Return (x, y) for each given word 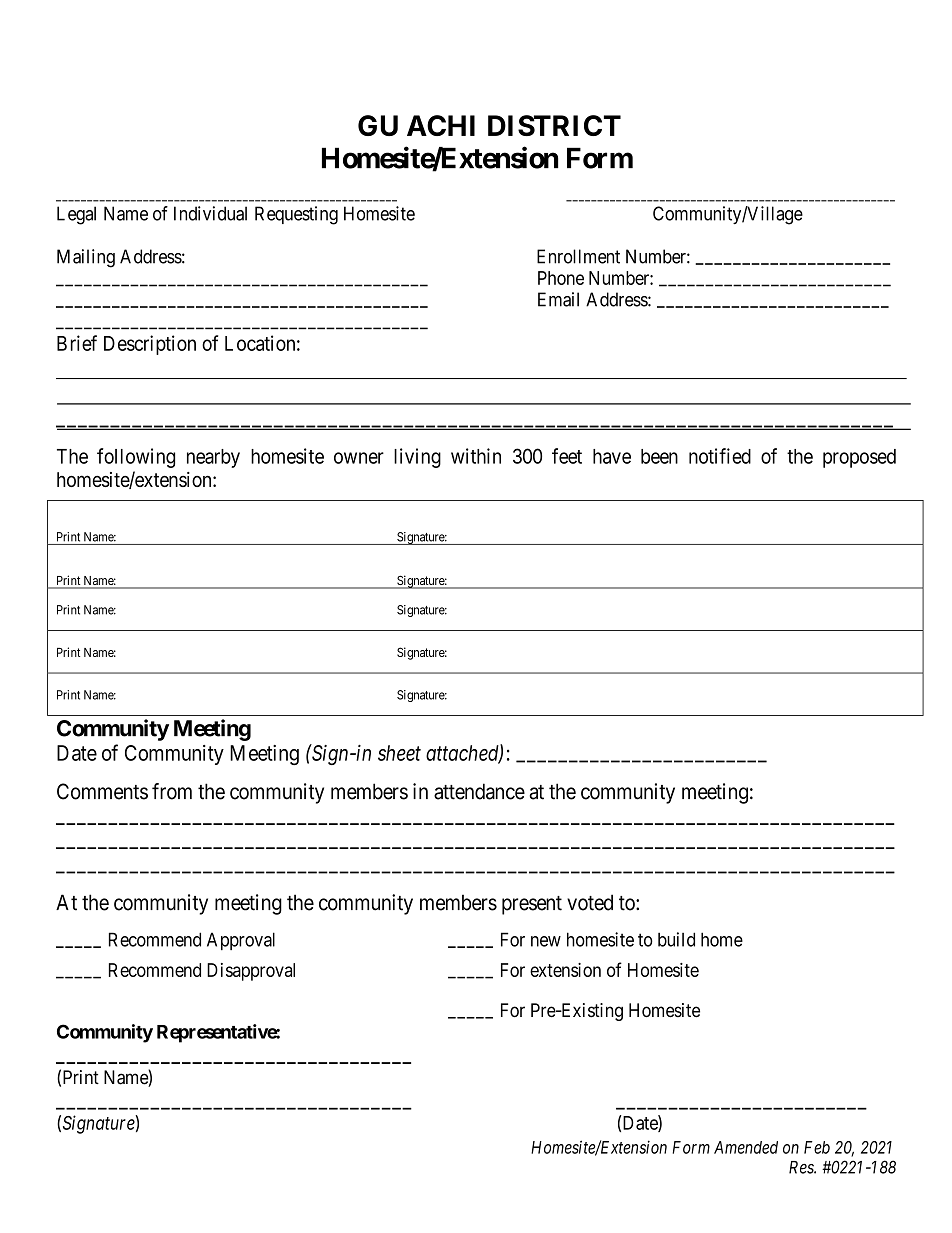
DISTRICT (554, 125)
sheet (399, 753)
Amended (746, 1147)
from (172, 791)
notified (720, 456)
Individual (210, 213)
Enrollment (578, 256)
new (546, 941)
